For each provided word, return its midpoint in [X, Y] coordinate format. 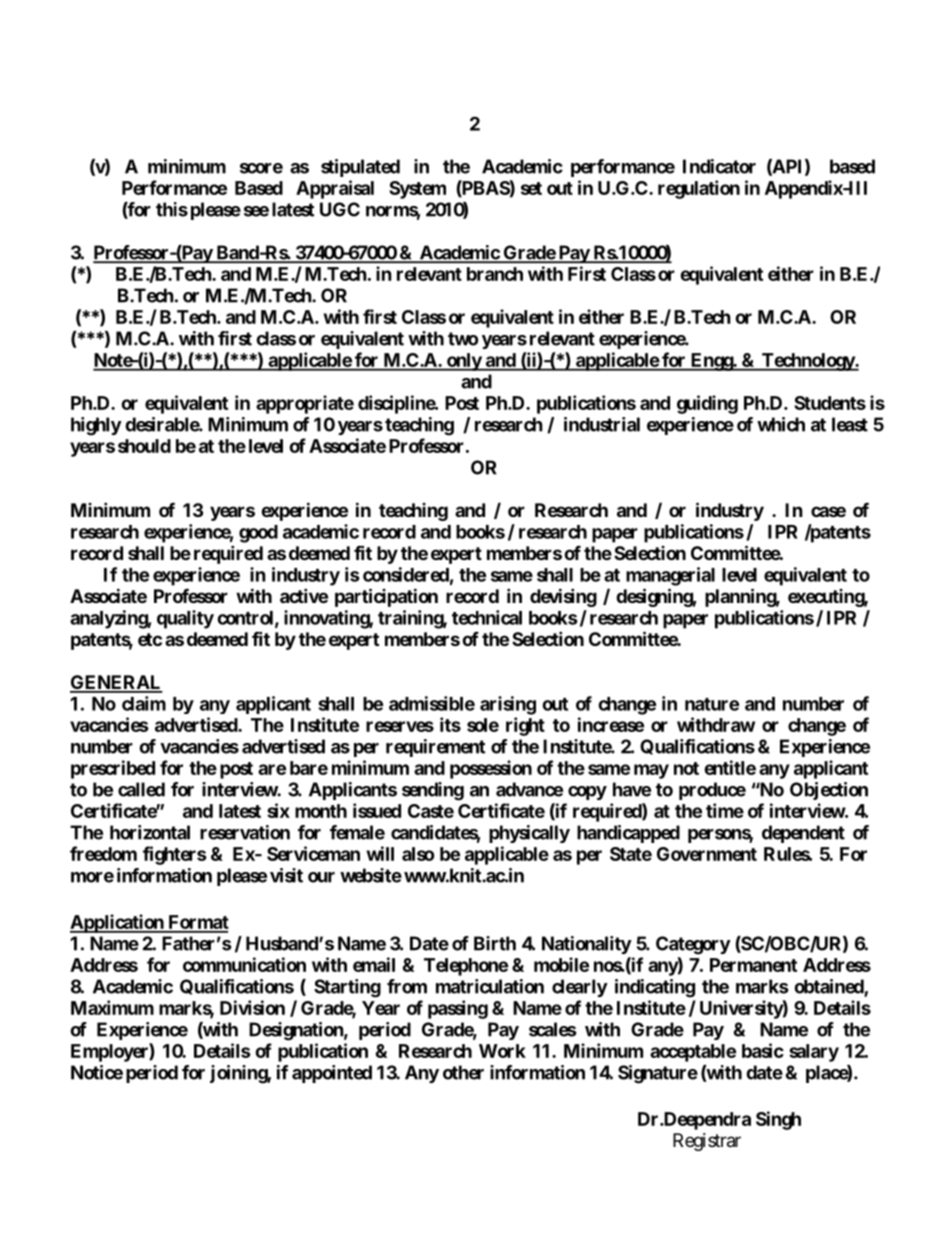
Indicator [719, 166]
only [463, 362]
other [463, 1072]
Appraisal [335, 189]
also [418, 854]
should [144, 446]
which [781, 424]
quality [185, 619]
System [417, 190]
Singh [778, 1120]
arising [508, 705]
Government [707, 854]
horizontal [150, 832]
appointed [332, 1074]
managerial [670, 576]
